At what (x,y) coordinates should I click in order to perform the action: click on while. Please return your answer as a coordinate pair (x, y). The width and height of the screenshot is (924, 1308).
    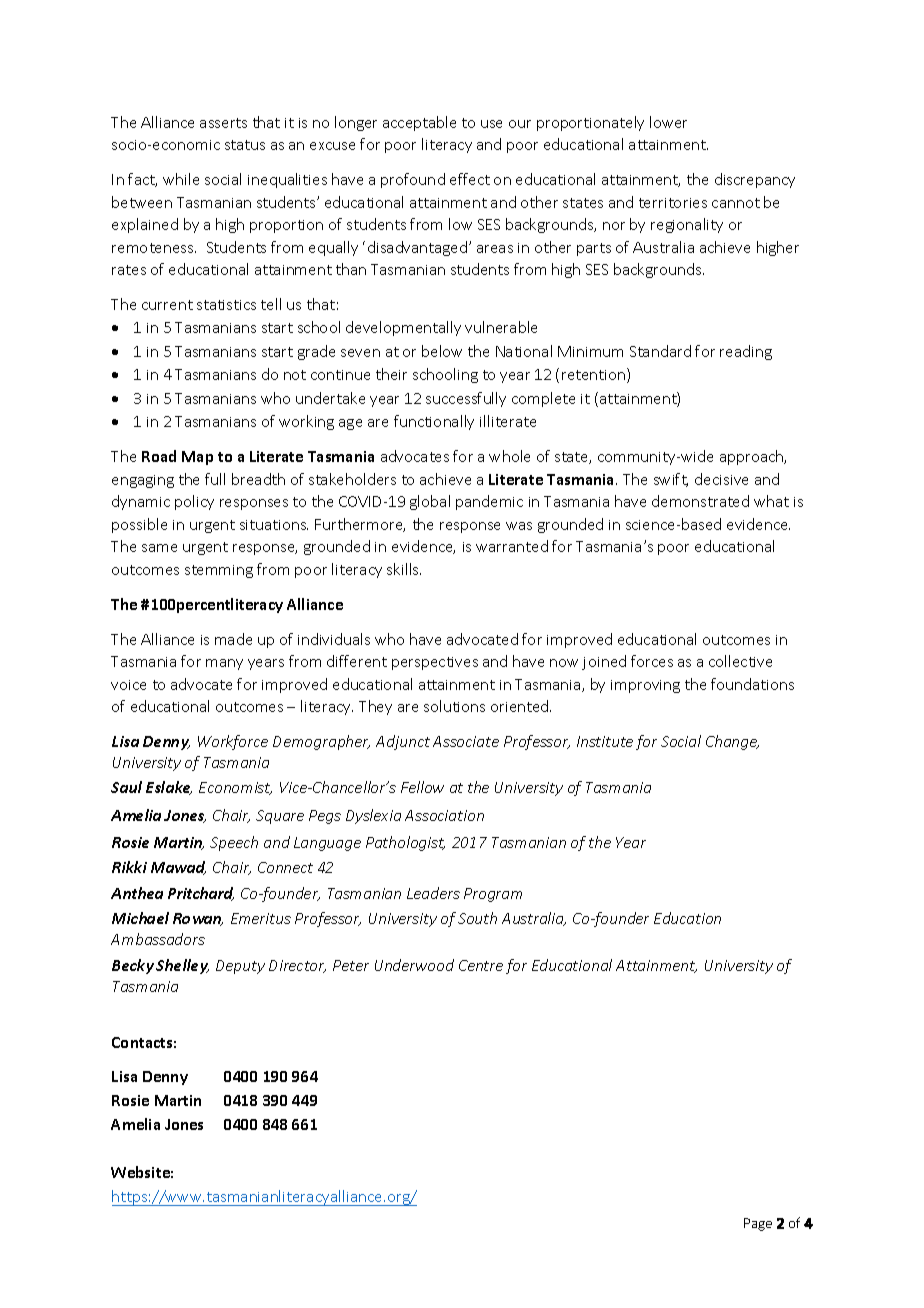
    Looking at the image, I should click on (181, 179).
